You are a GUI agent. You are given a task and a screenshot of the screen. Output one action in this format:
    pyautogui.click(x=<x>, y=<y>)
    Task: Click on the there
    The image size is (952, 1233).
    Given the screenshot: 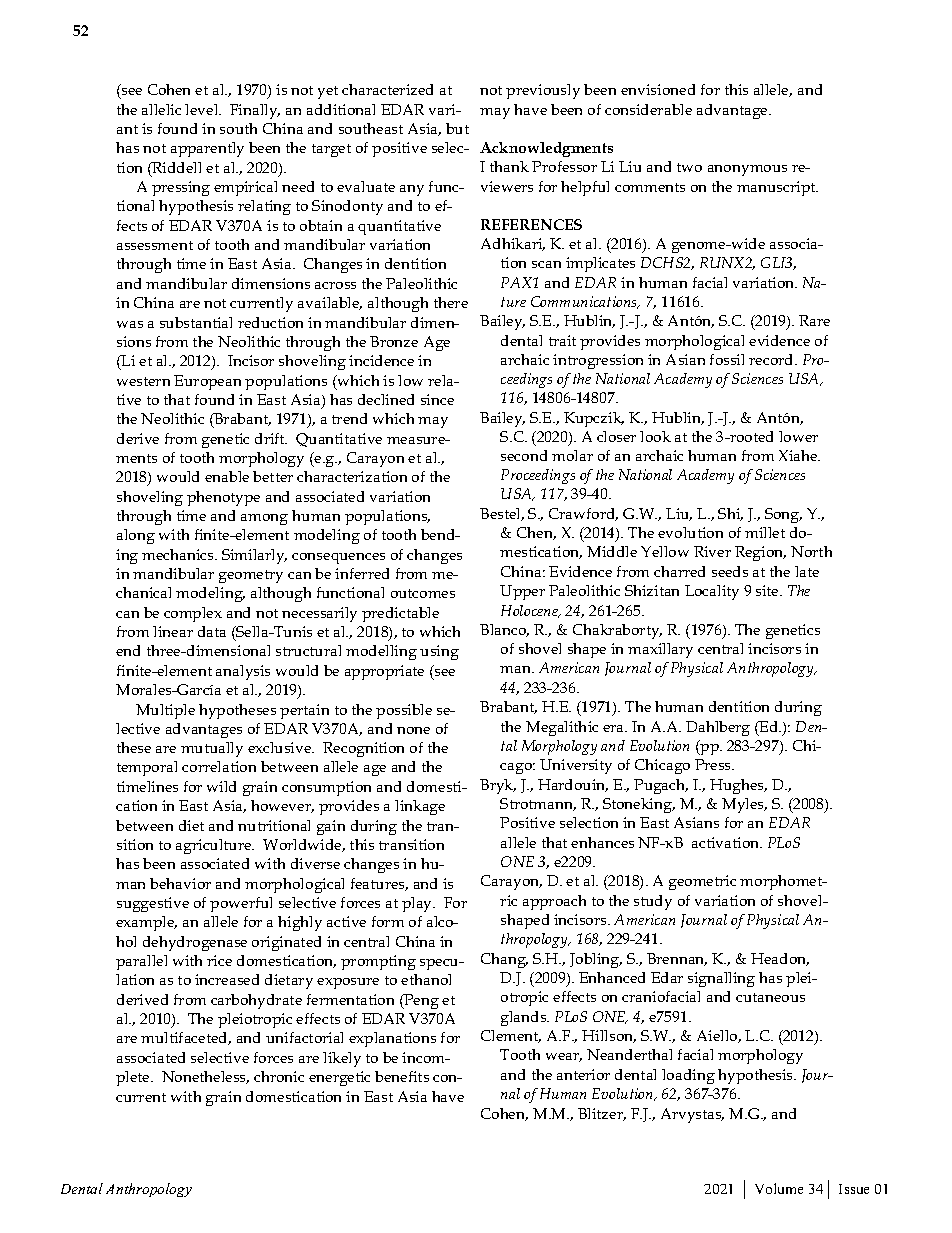 What is the action you would take?
    pyautogui.click(x=451, y=302)
